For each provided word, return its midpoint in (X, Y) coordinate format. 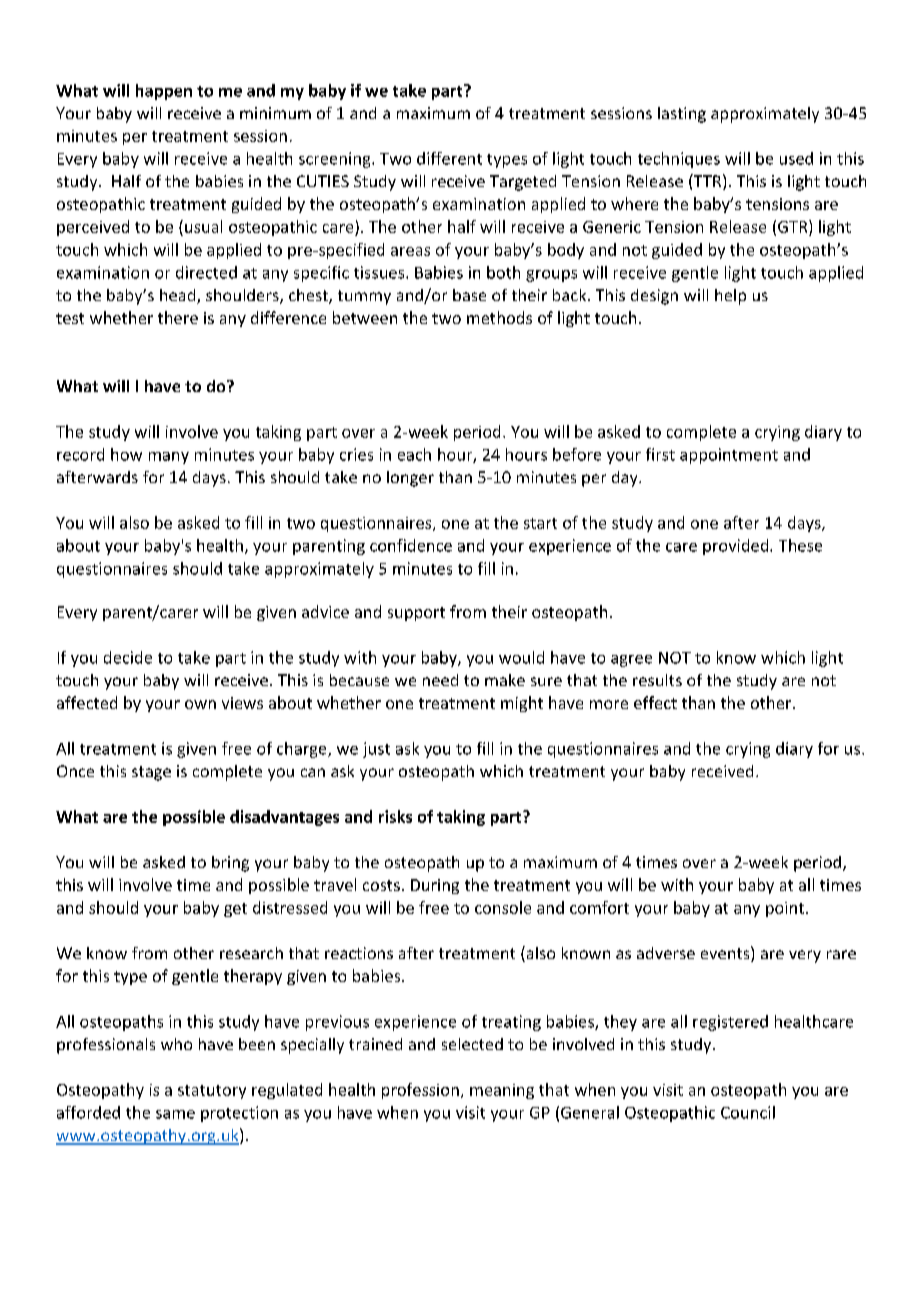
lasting (682, 115)
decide (128, 657)
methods (499, 317)
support (416, 614)
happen (164, 92)
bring (230, 864)
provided (737, 547)
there (178, 317)
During (435, 886)
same (175, 1114)
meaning (502, 1091)
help (730, 297)
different (449, 158)
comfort (599, 907)
